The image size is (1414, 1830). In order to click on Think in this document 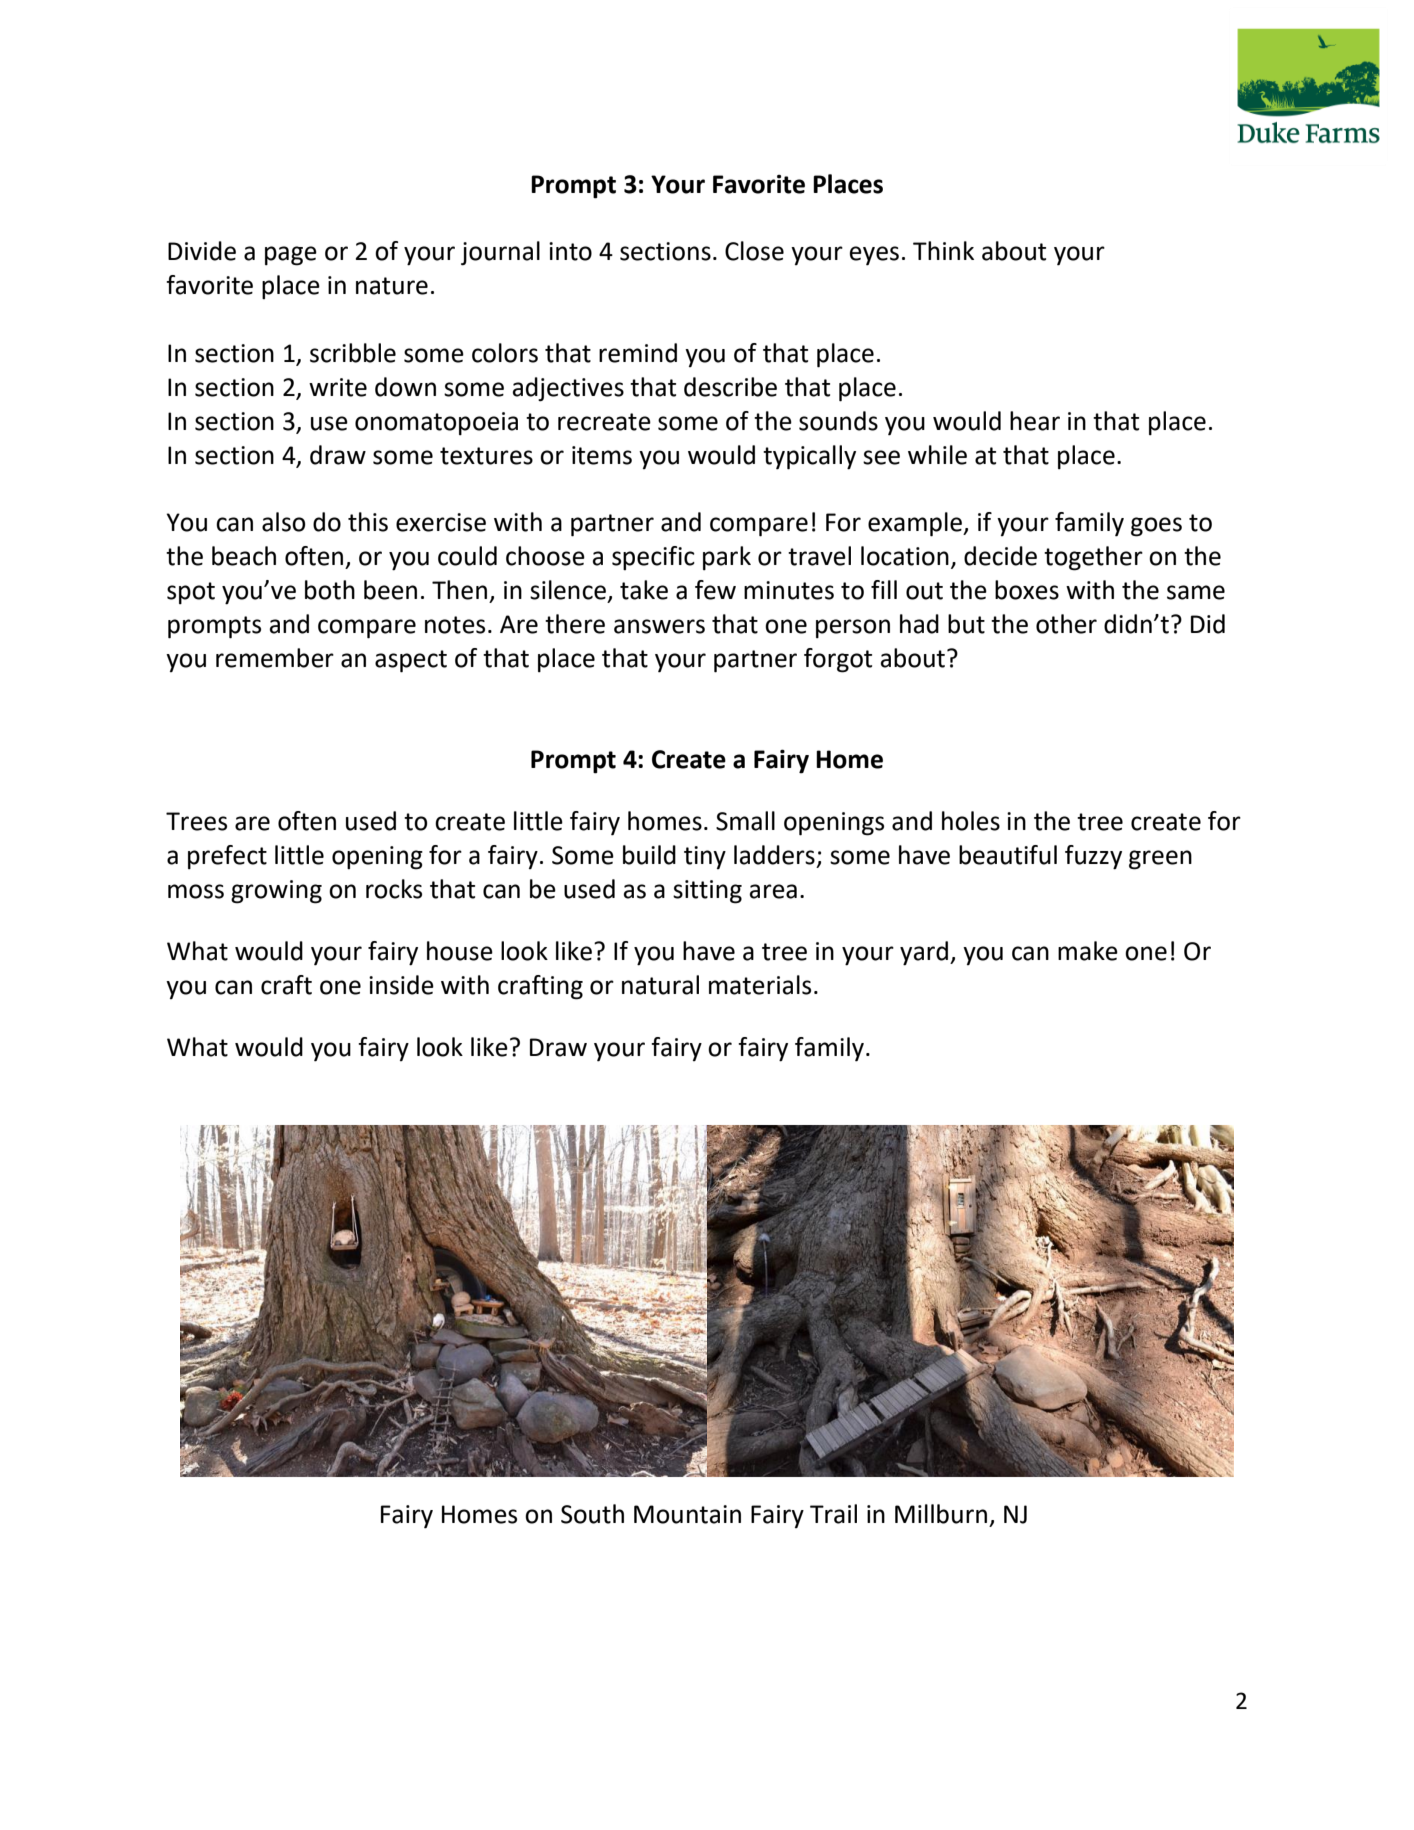, I will do `click(943, 250)`.
